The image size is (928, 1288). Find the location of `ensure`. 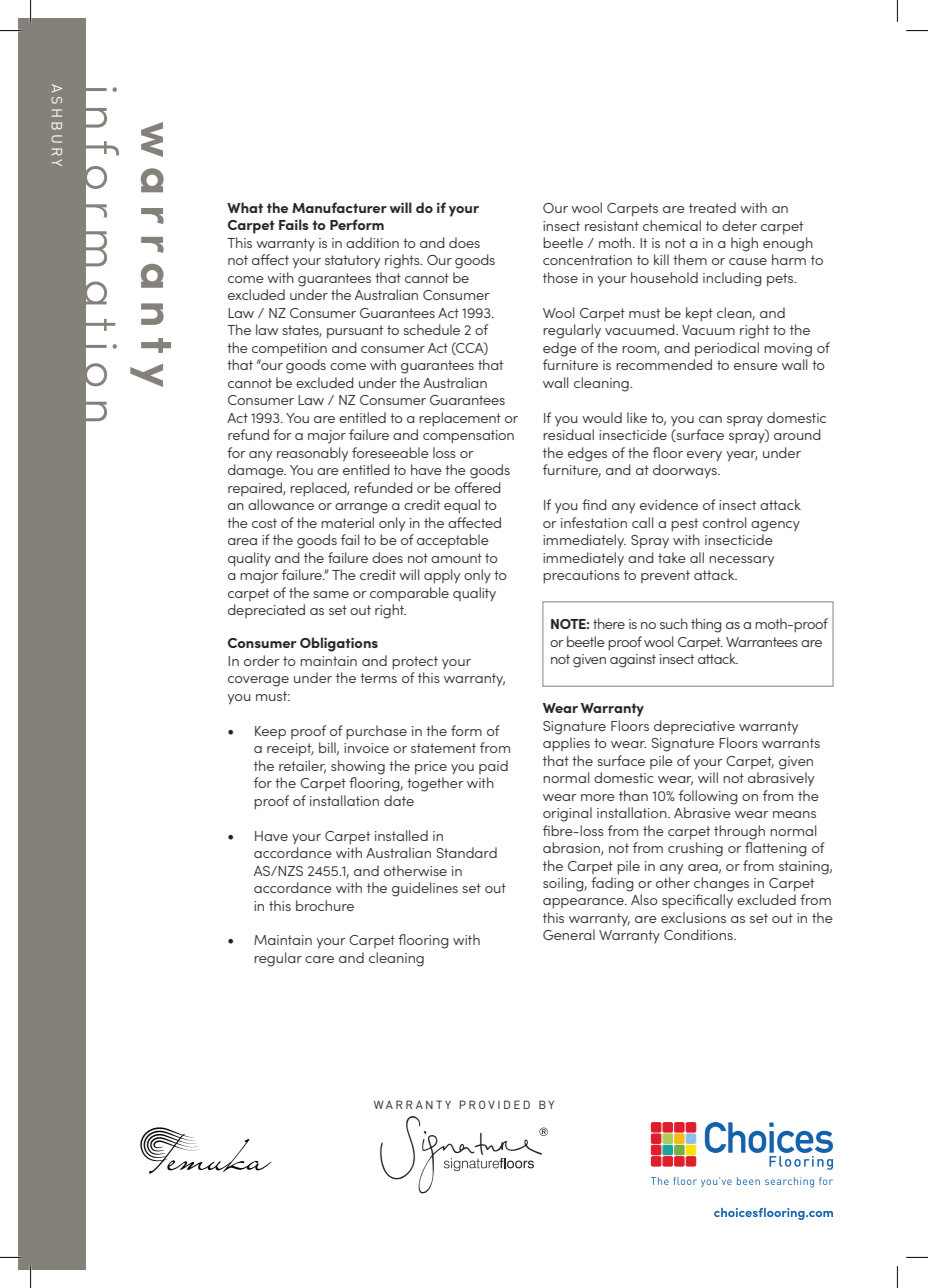

ensure is located at coordinates (756, 366).
